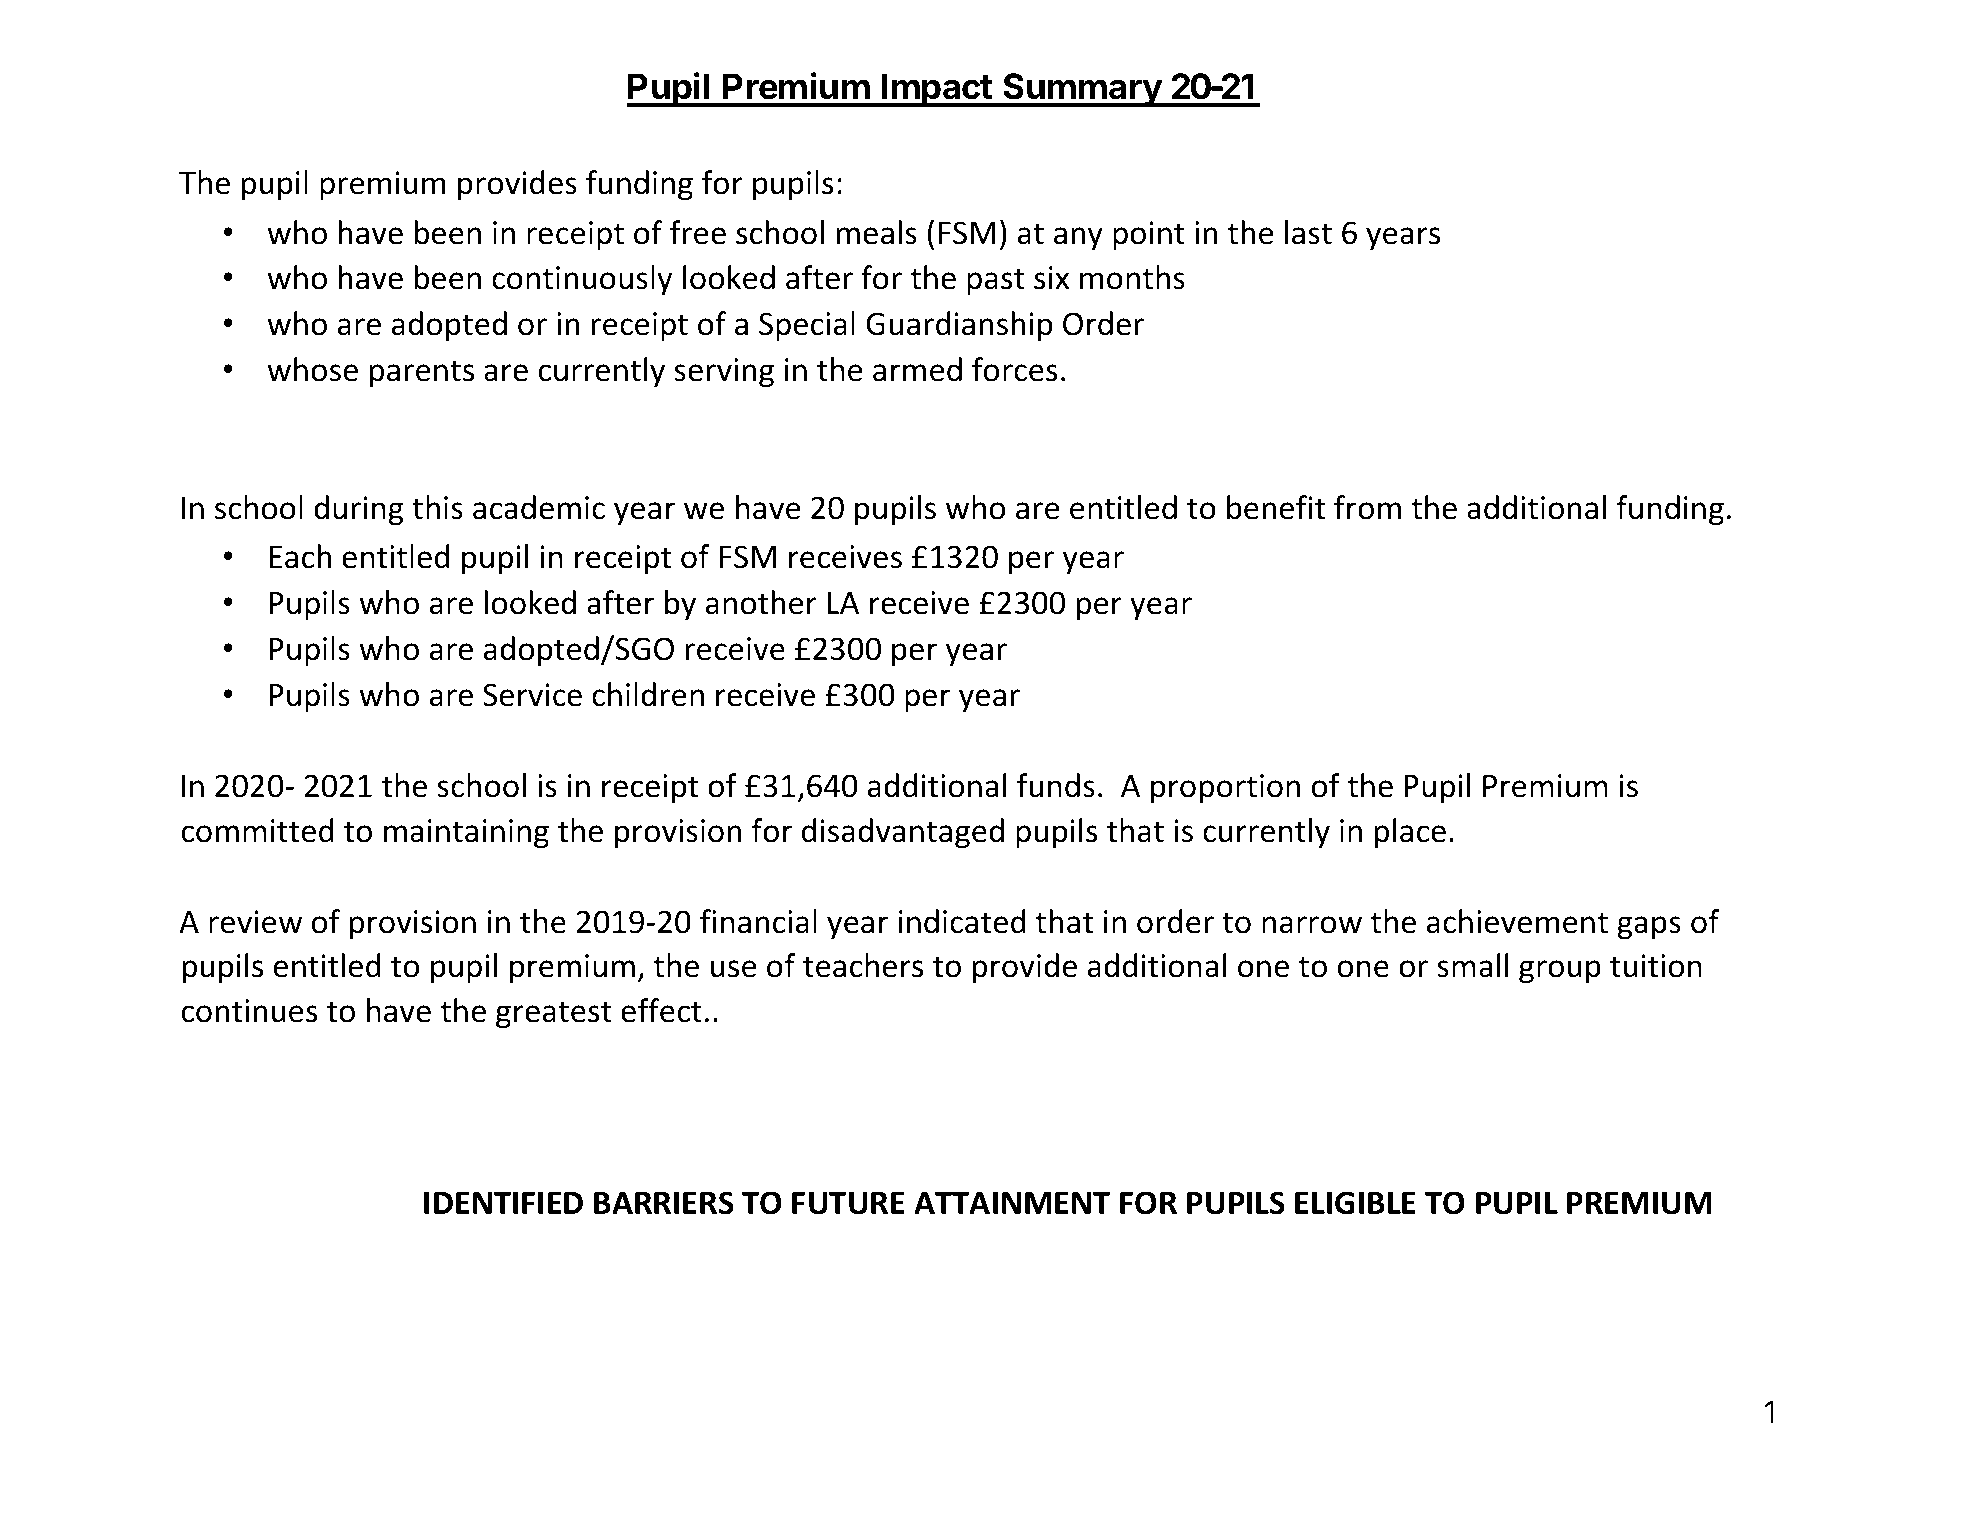 This screenshot has height=1523, width=1970. I want to click on another, so click(761, 602).
